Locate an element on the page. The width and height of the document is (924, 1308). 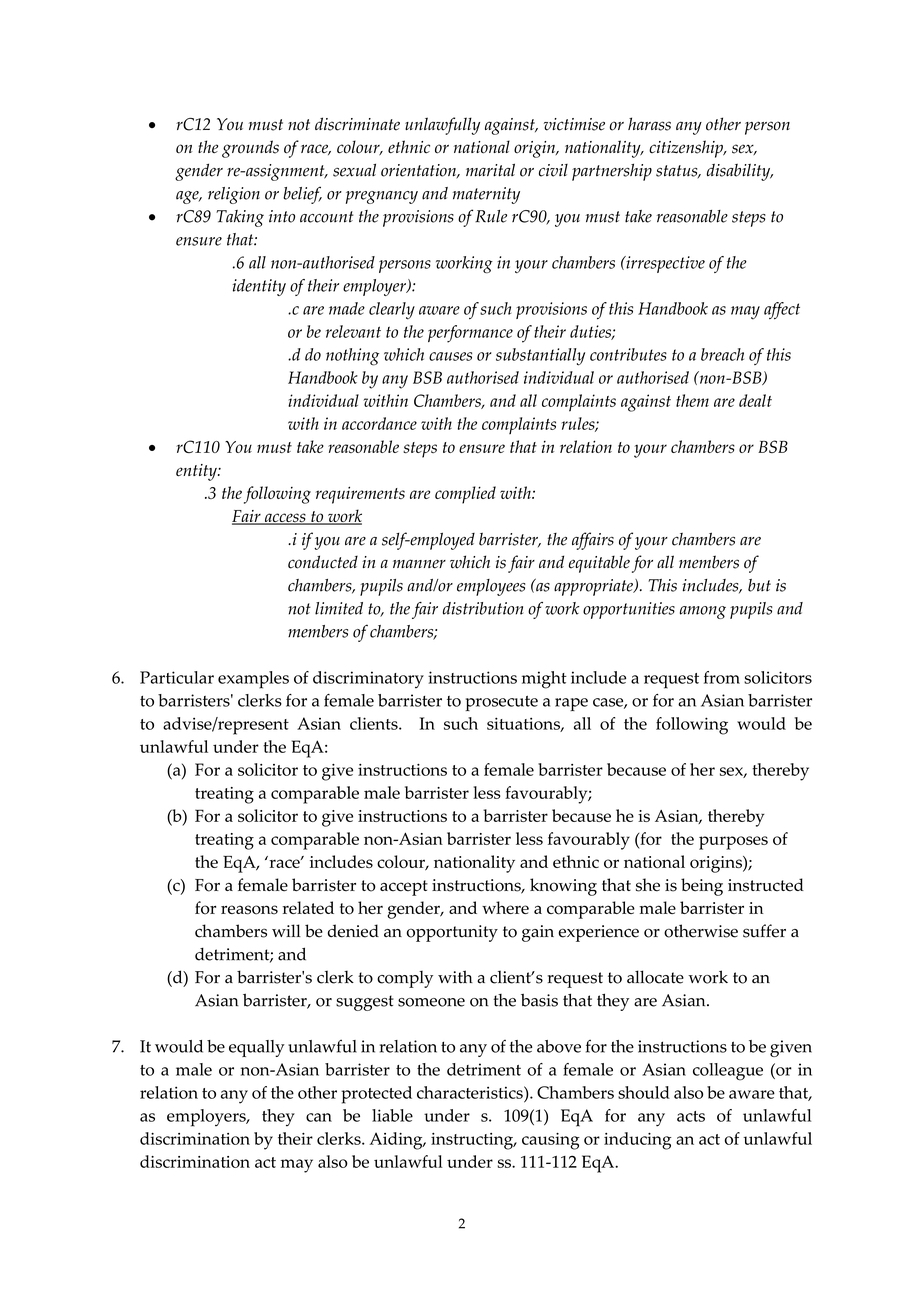
prosecute is located at coordinates (501, 703).
